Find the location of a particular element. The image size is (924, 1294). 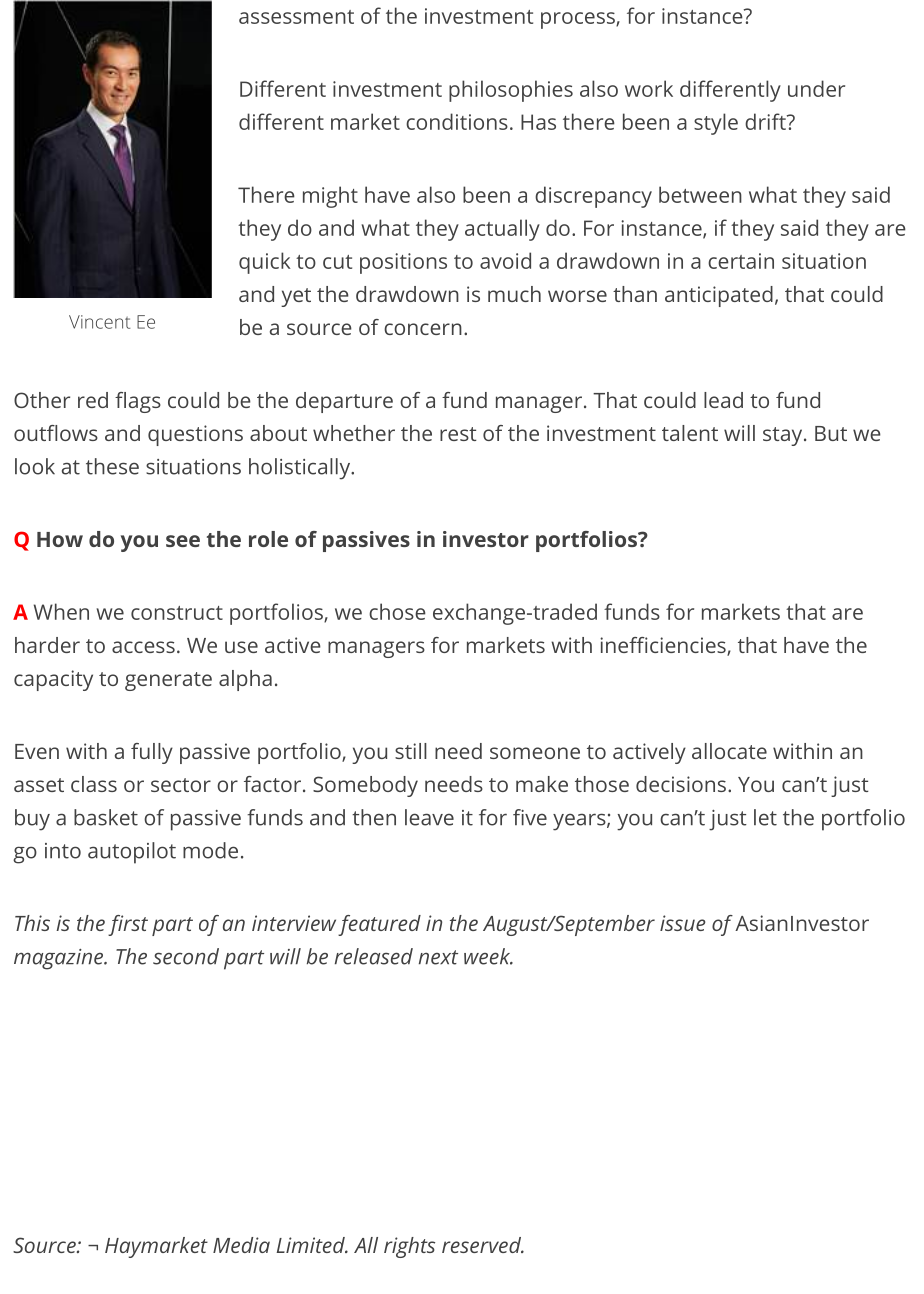

anticipated is located at coordinates (719, 296).
